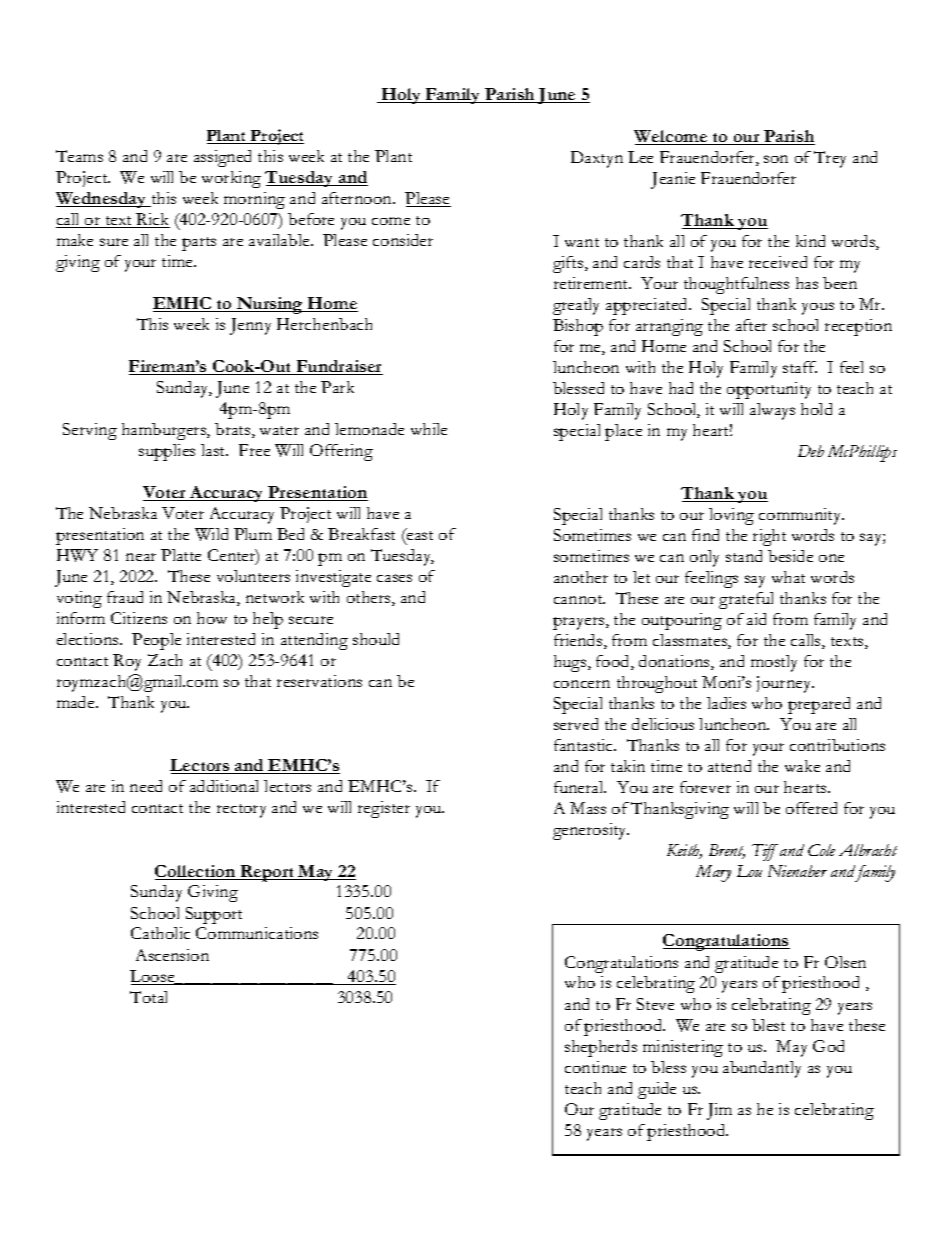 Image resolution: width=952 pixels, height=1233 pixels. What do you see at coordinates (167, 452) in the screenshot?
I see `supplies` at bounding box center [167, 452].
